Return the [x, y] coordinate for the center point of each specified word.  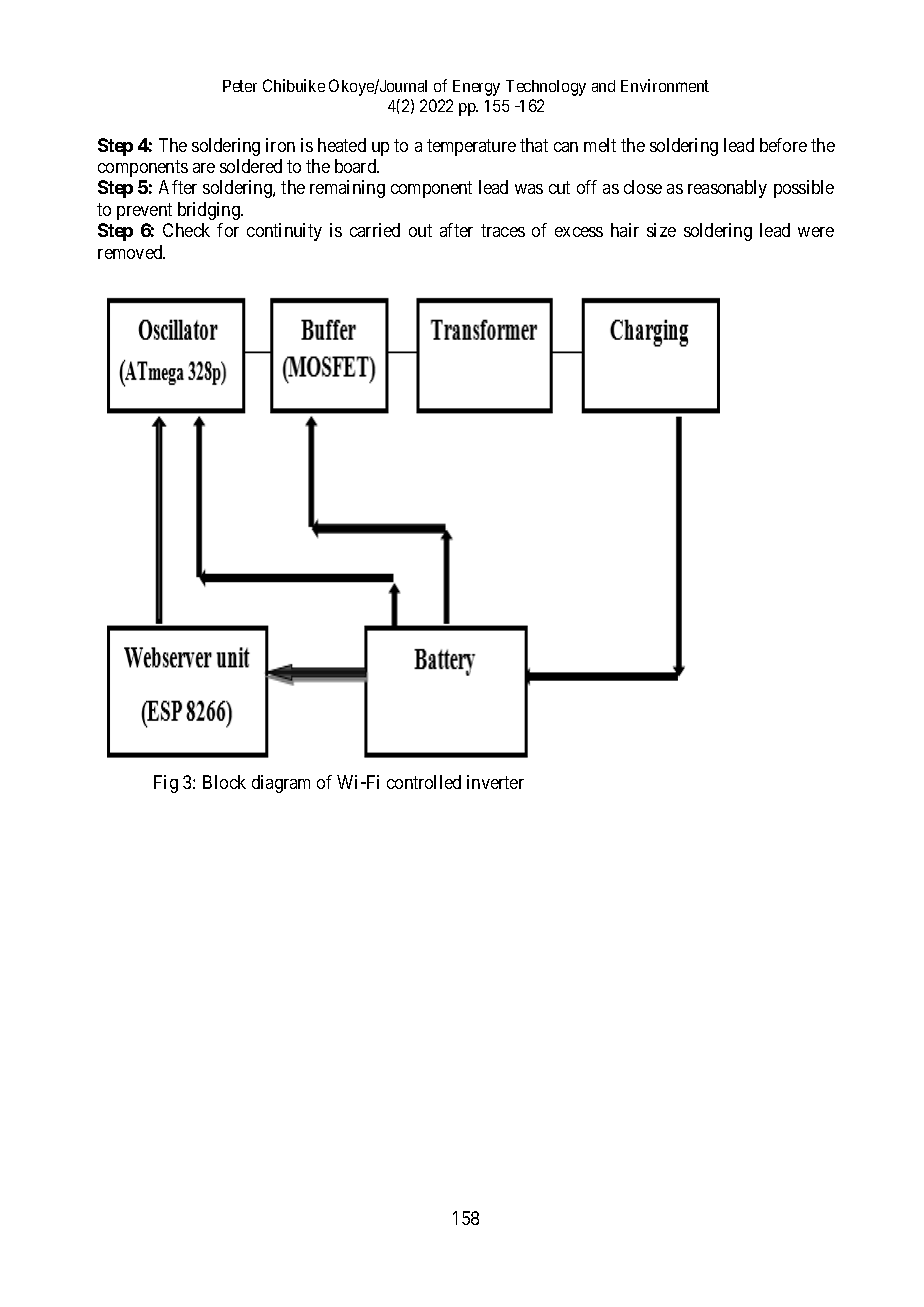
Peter [240, 86]
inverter [495, 782]
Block [224, 782]
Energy [476, 88]
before [783, 145]
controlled [424, 782]
